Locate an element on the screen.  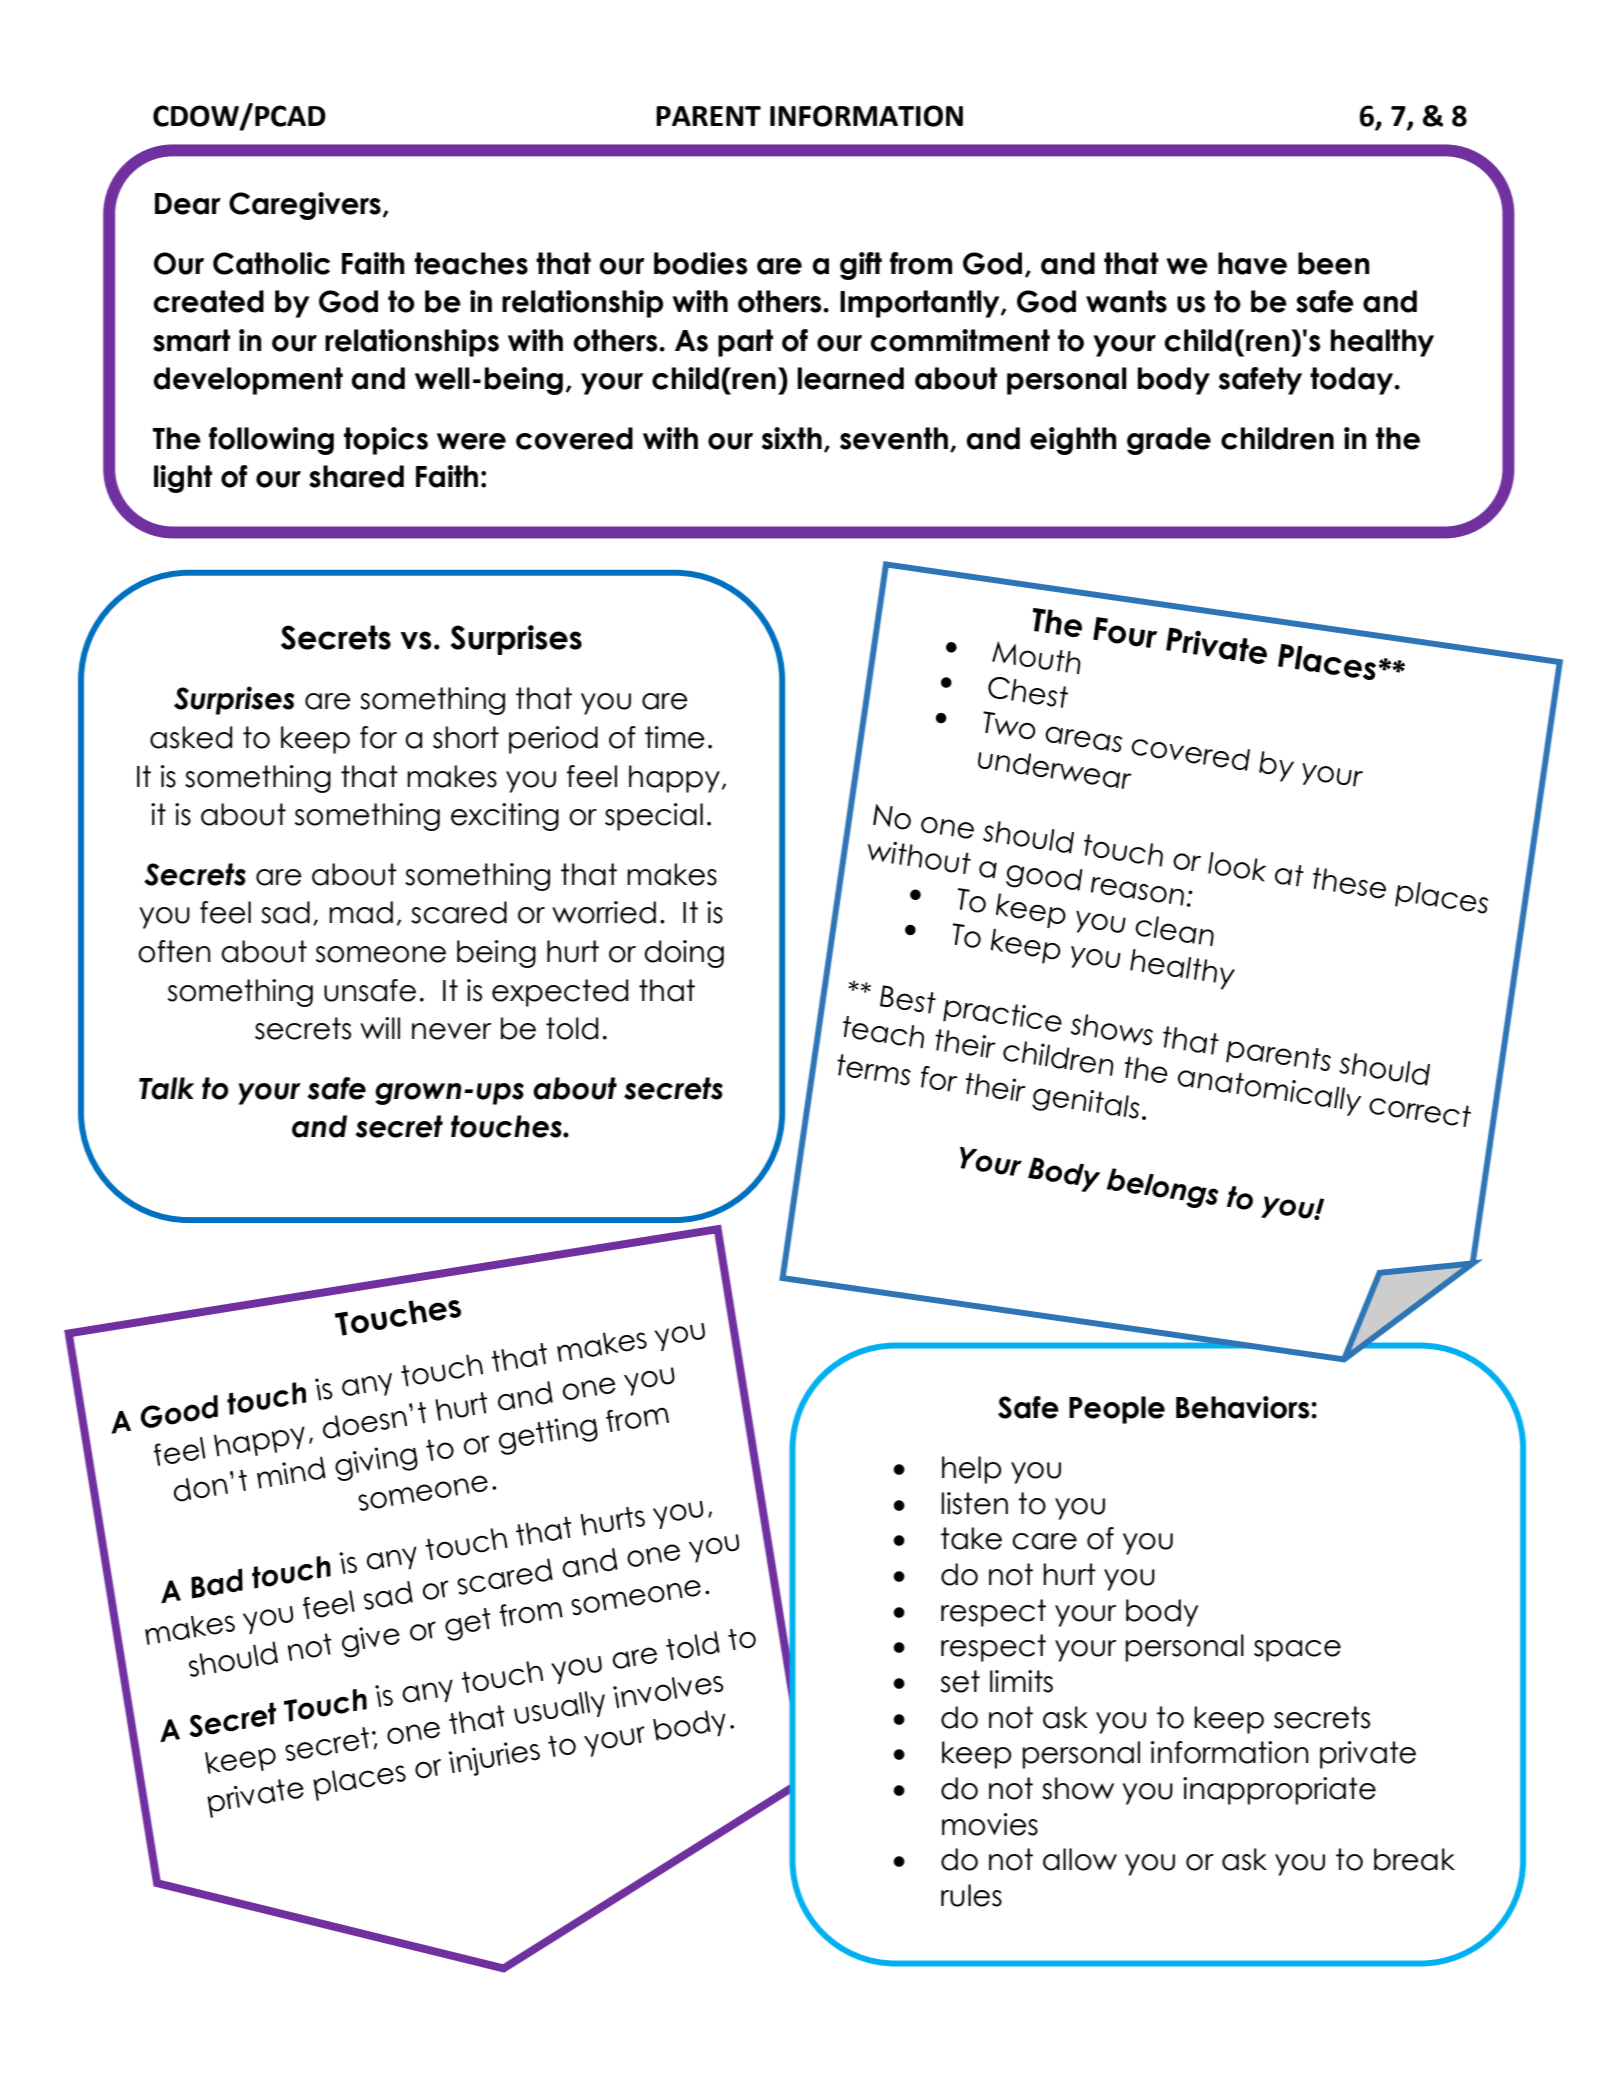
asked is located at coordinates (191, 737).
